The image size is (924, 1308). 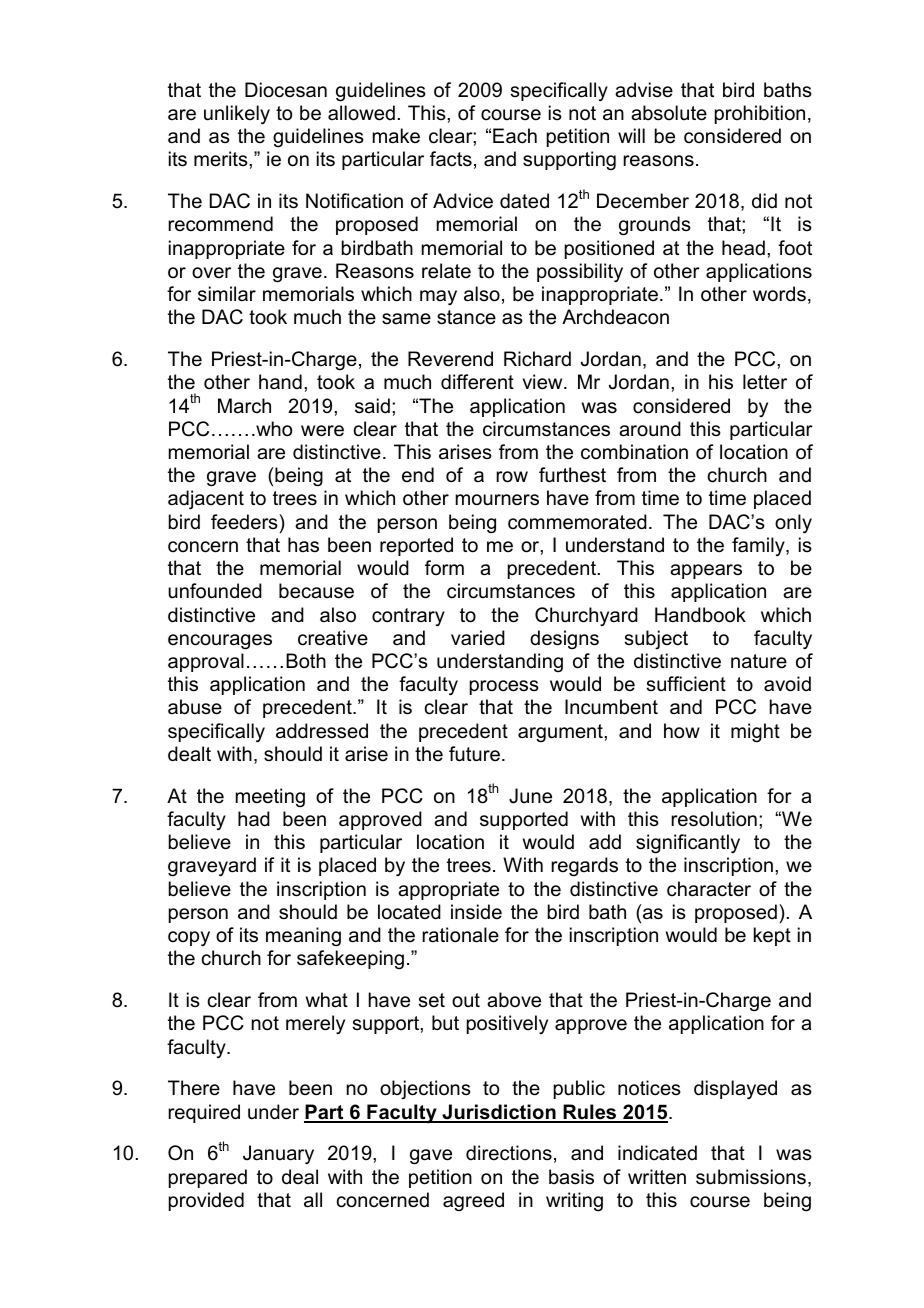 What do you see at coordinates (474, 754) in the document?
I see `future` at bounding box center [474, 754].
